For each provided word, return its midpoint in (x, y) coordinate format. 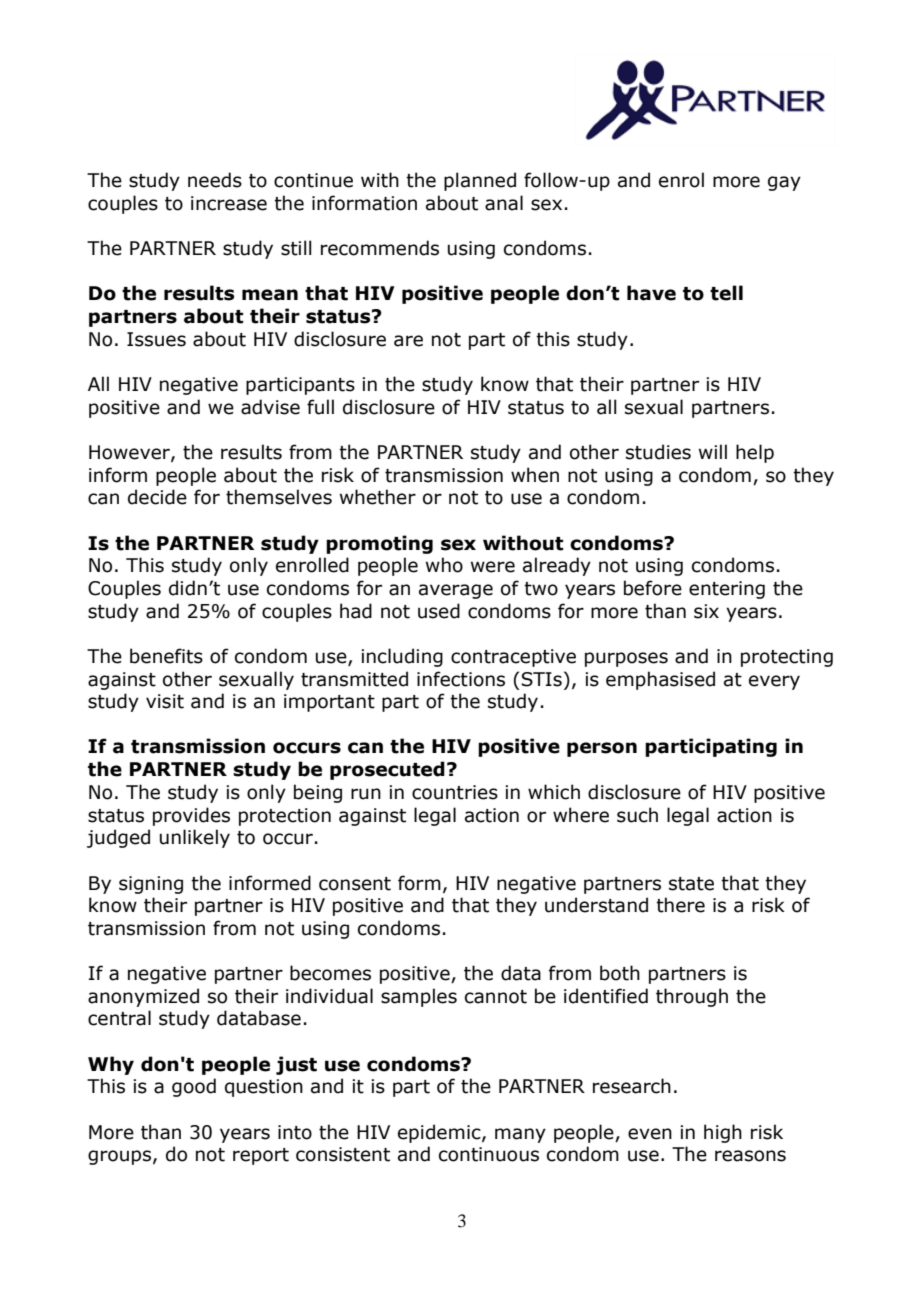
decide (157, 497)
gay (784, 183)
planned (480, 181)
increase (229, 203)
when (535, 475)
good (194, 1087)
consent (355, 884)
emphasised (660, 680)
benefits (166, 656)
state (691, 884)
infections (461, 679)
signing (151, 885)
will (713, 451)
